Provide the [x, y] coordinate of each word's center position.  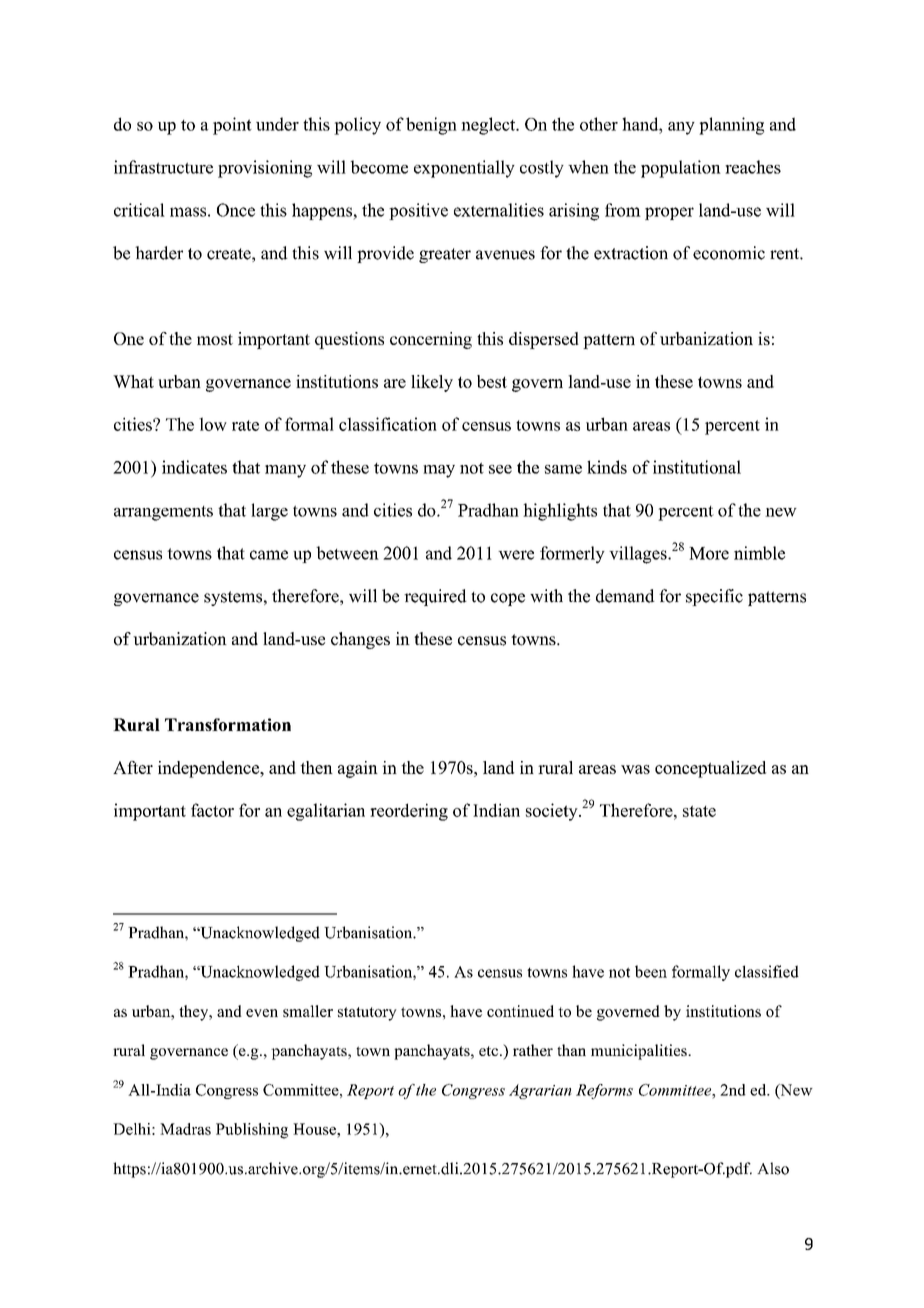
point [232, 126]
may [439, 471]
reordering [409, 812]
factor [212, 810]
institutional [697, 467]
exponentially [464, 169]
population [681, 169]
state [699, 811]
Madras [185, 1129]
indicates [194, 467]
